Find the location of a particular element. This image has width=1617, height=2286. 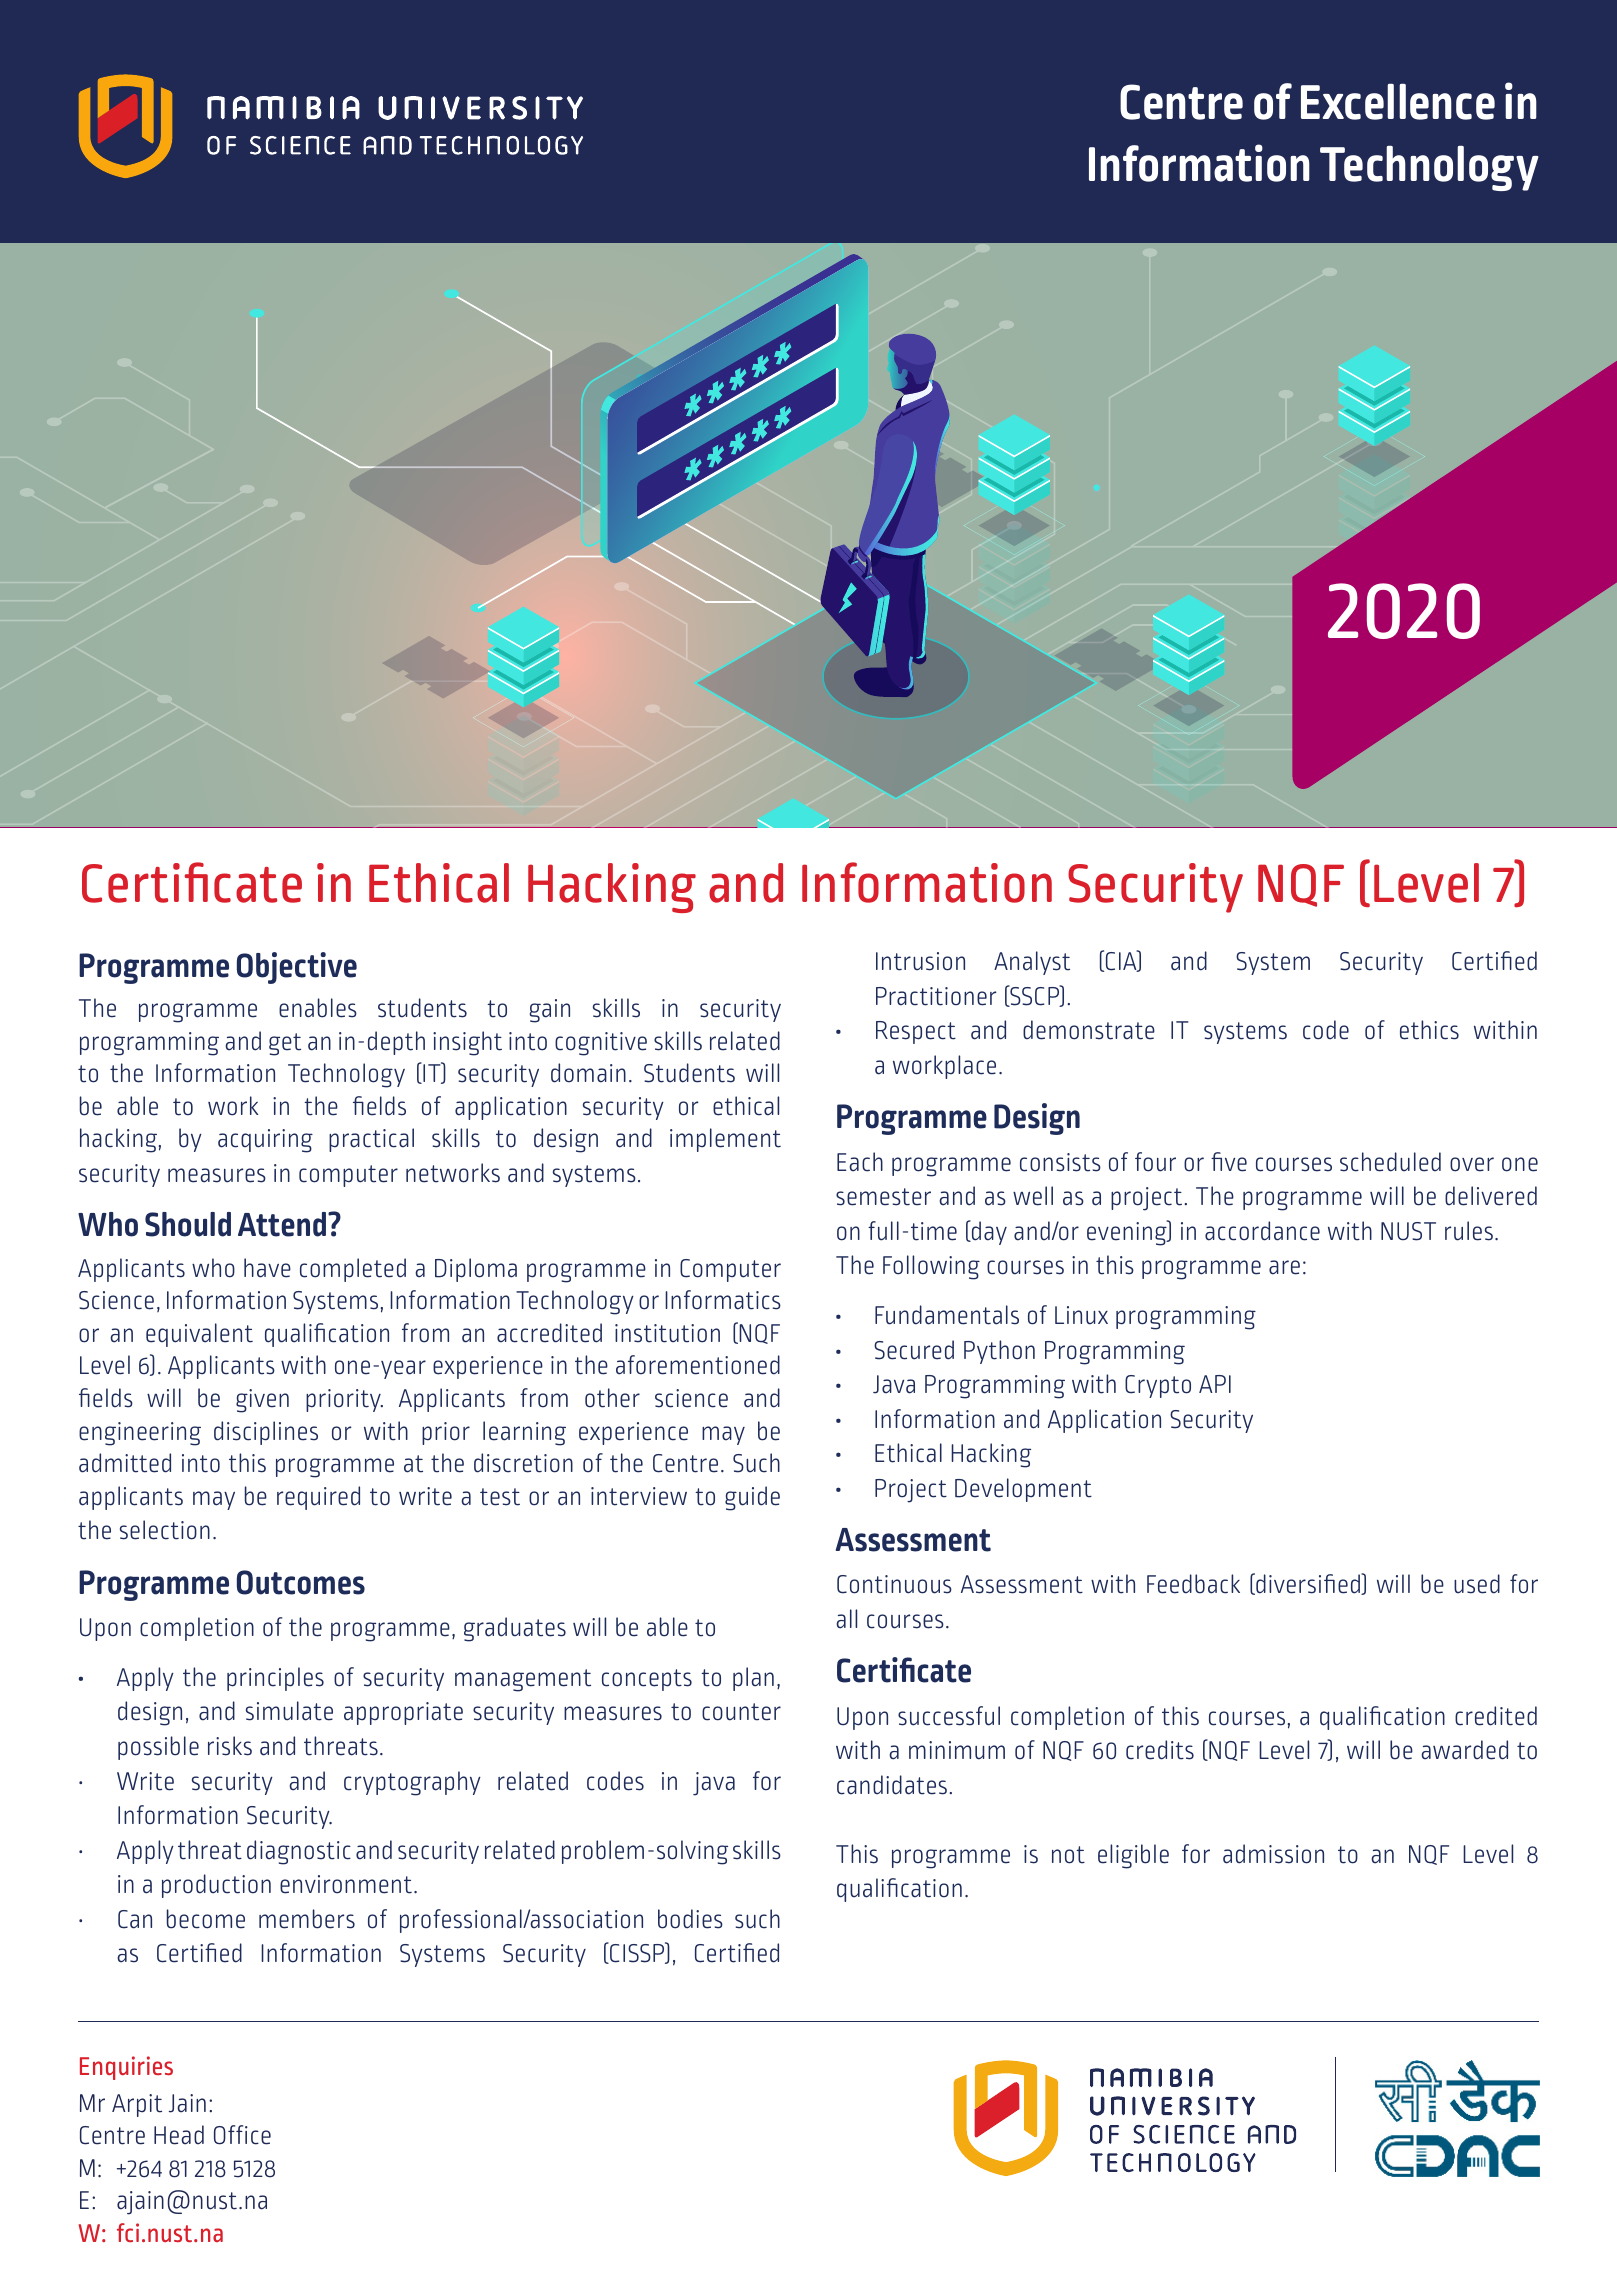

Intrusion is located at coordinates (920, 961).
